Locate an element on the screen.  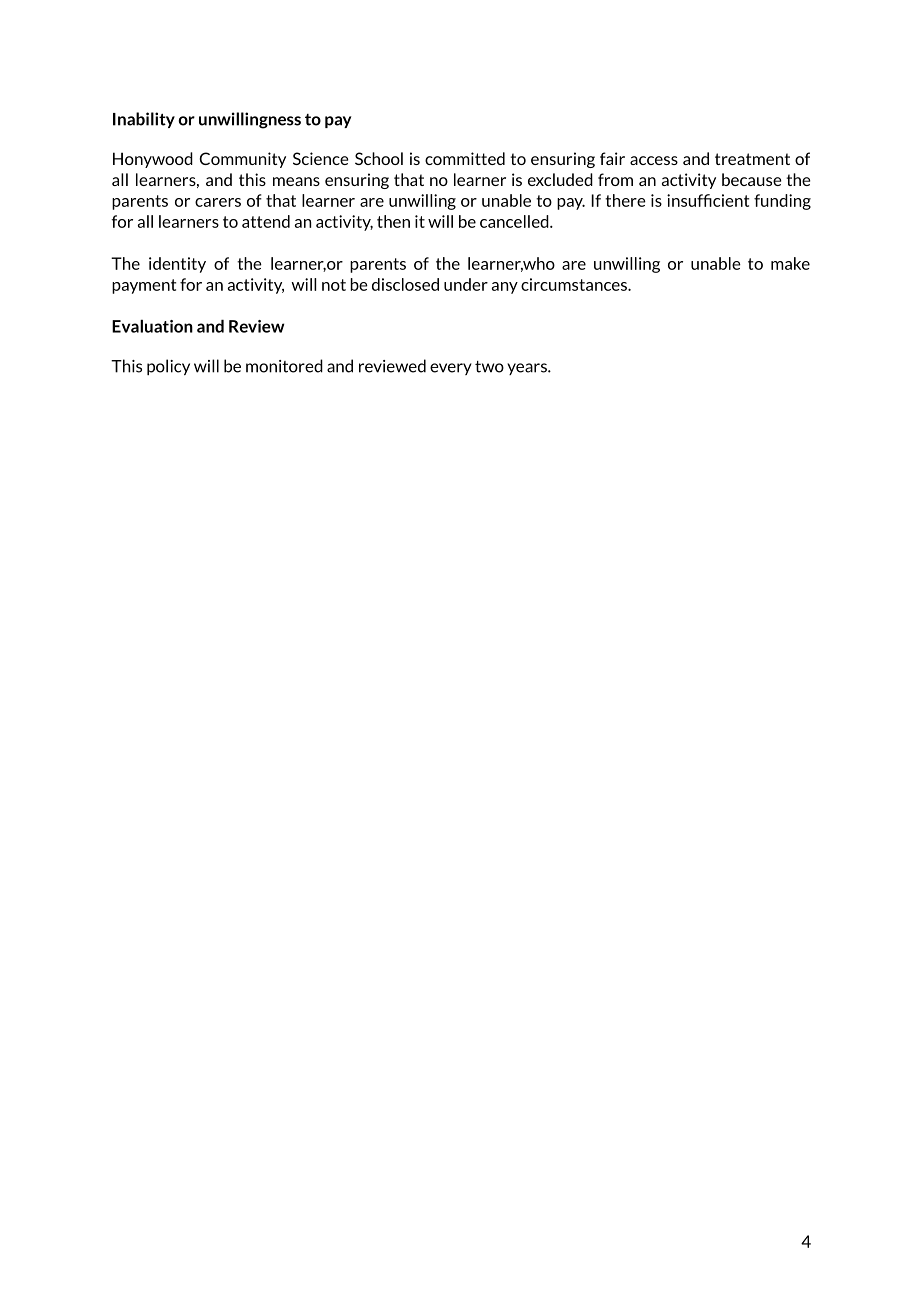
Inability is located at coordinates (144, 120).
